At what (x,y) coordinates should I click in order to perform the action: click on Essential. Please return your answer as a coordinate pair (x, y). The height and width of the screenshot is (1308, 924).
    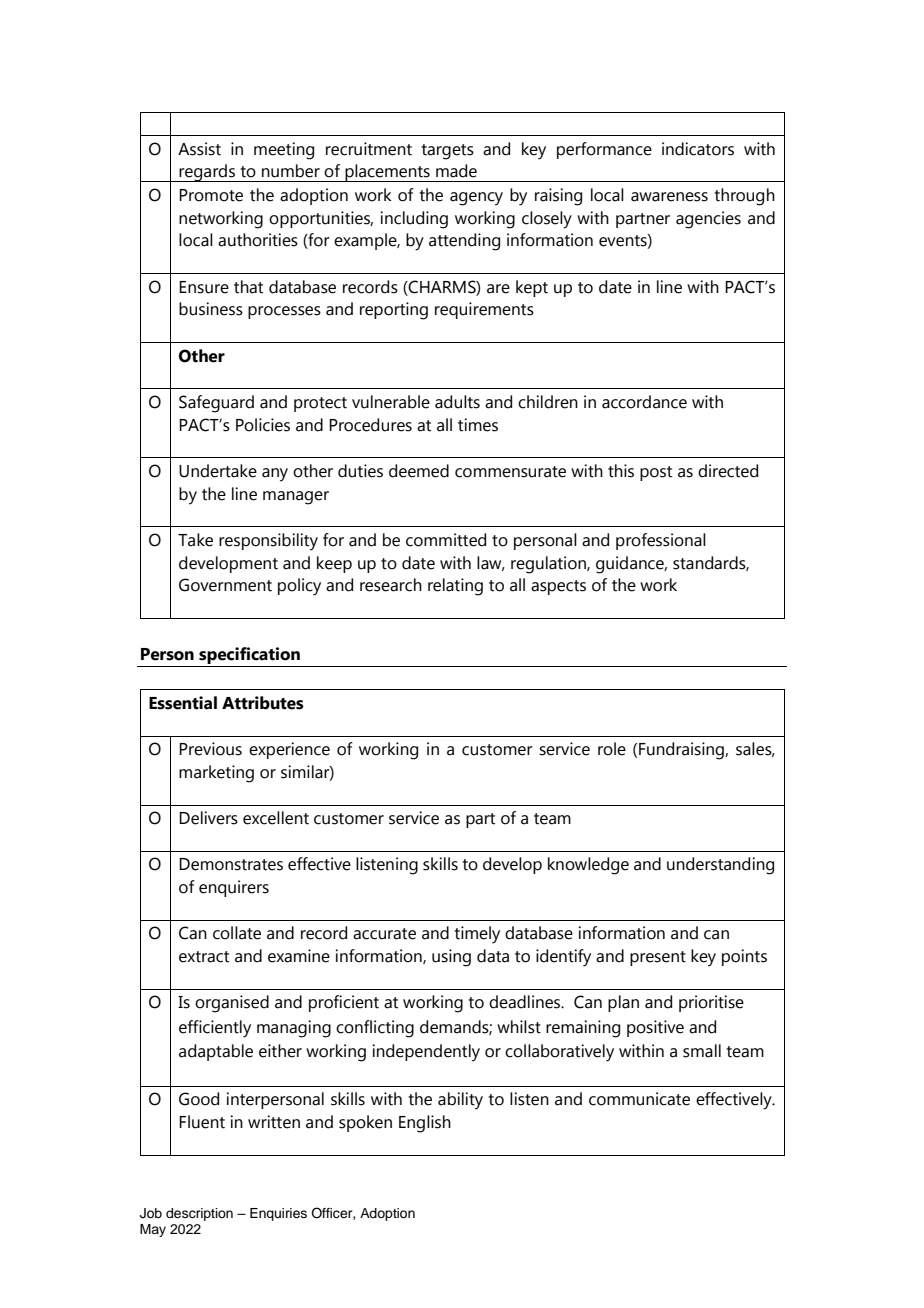
    Looking at the image, I should click on (183, 703).
